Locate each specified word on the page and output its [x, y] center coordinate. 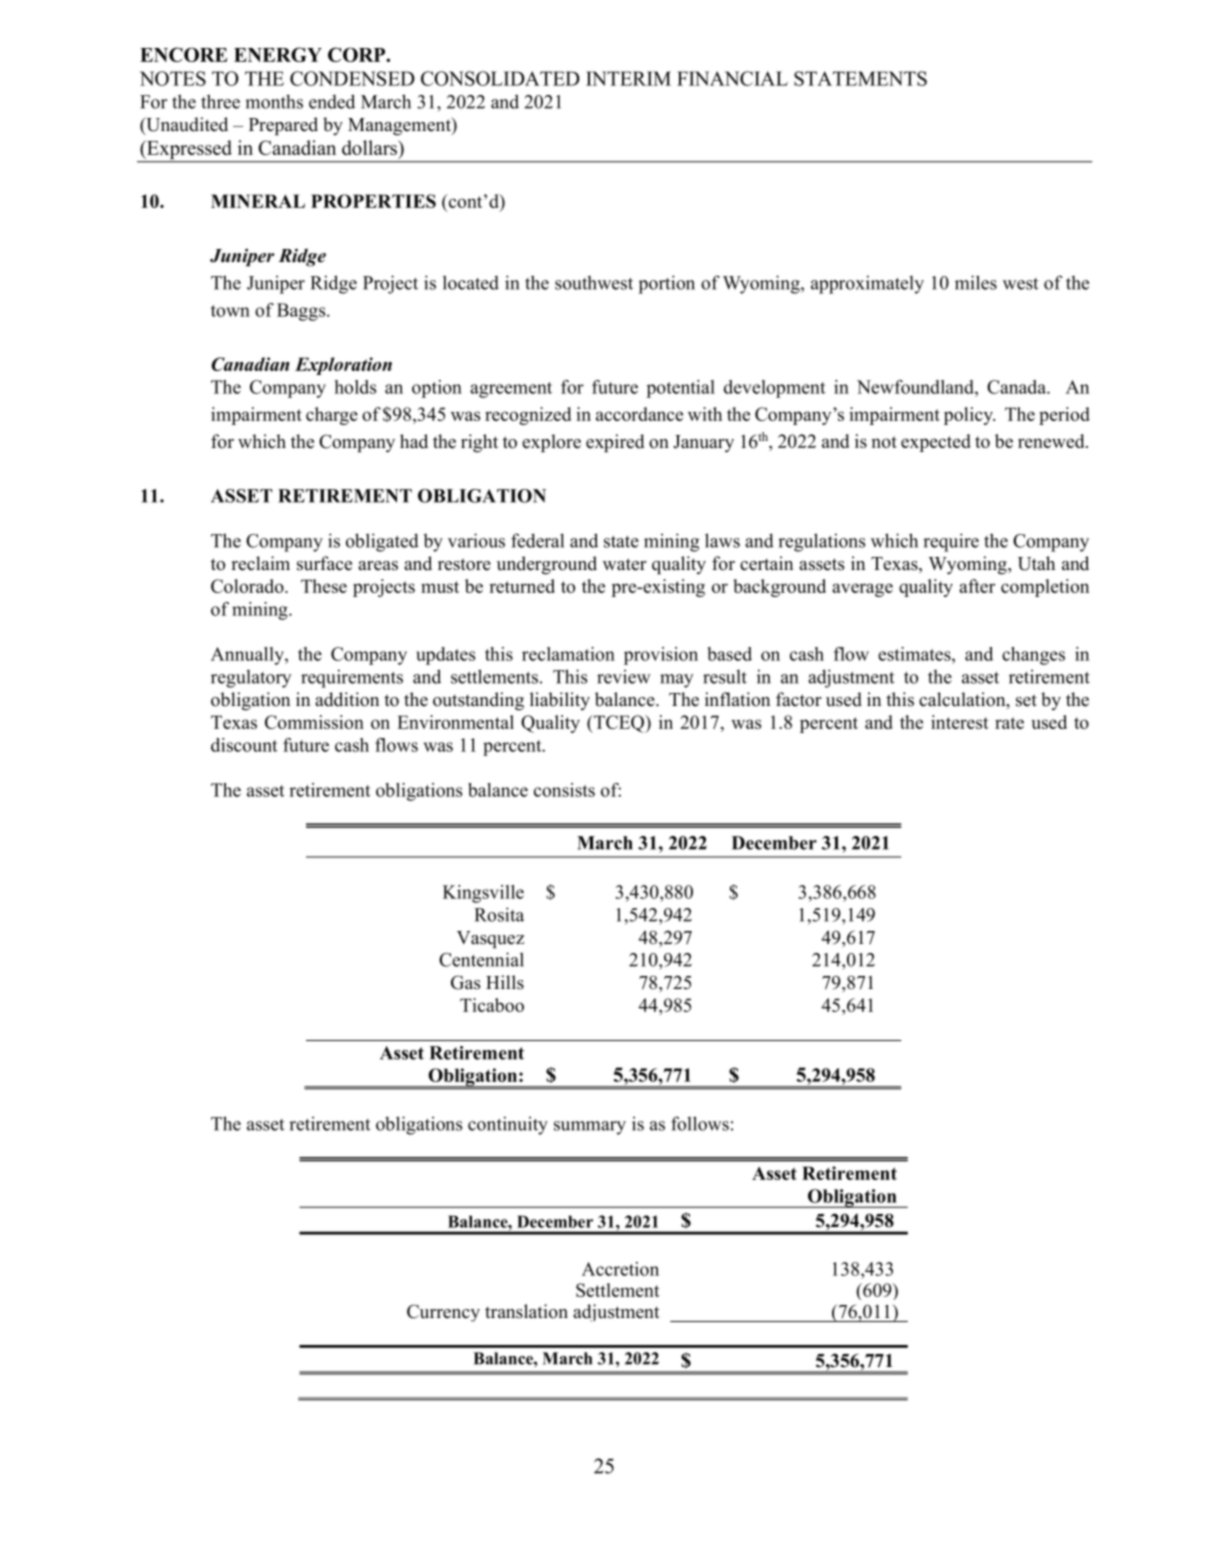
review [624, 676]
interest [960, 722]
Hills [505, 982]
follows [700, 1123]
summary [590, 1128]
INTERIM [628, 78]
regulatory [251, 679]
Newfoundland [916, 387]
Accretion [620, 1269]
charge [332, 416]
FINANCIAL [732, 78]
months [274, 101]
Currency [443, 1313]
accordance [639, 414]
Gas [465, 982]
